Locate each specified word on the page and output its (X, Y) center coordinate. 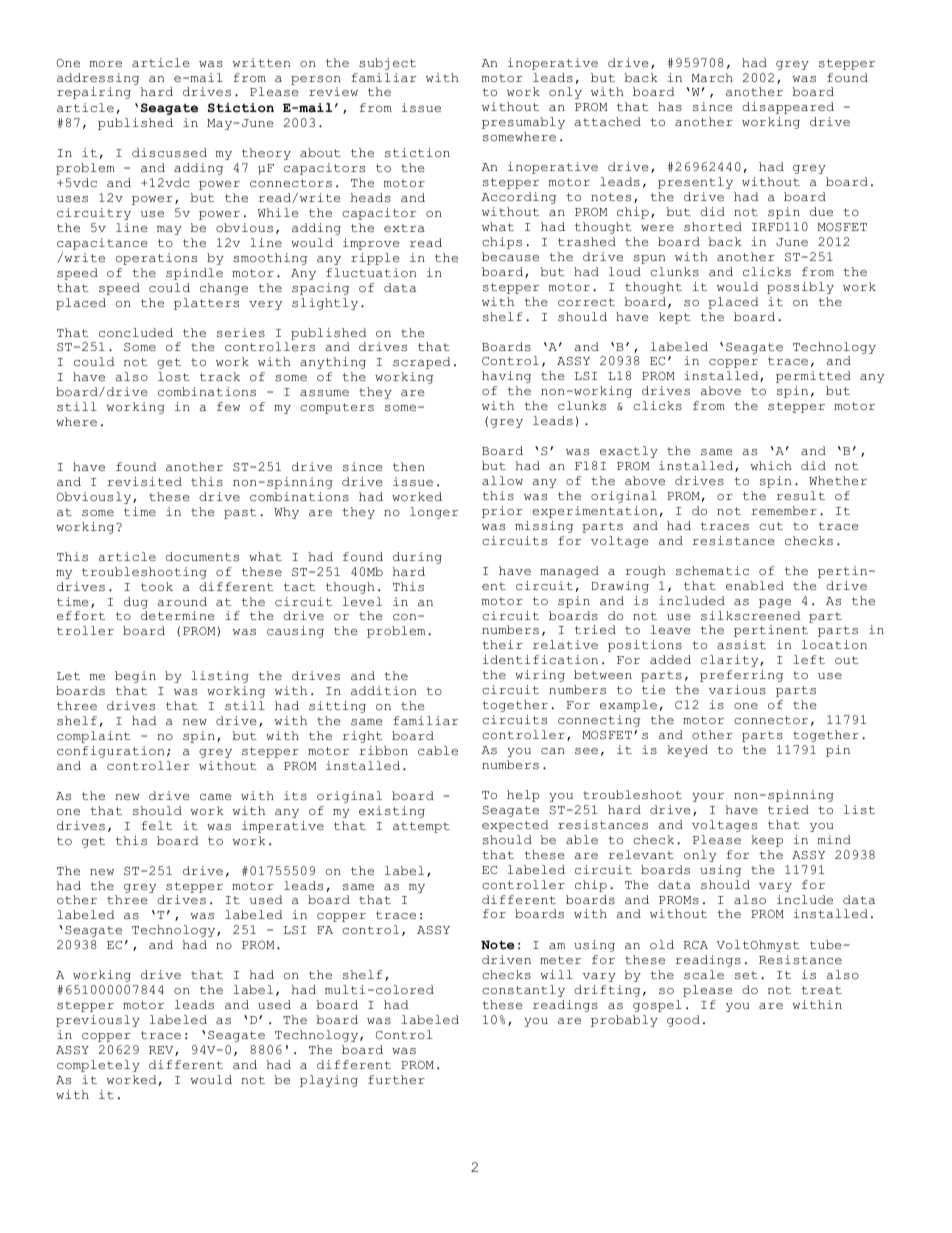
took (157, 586)
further (396, 1079)
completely (98, 1066)
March (712, 77)
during (417, 558)
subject (387, 64)
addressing (98, 79)
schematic (712, 570)
